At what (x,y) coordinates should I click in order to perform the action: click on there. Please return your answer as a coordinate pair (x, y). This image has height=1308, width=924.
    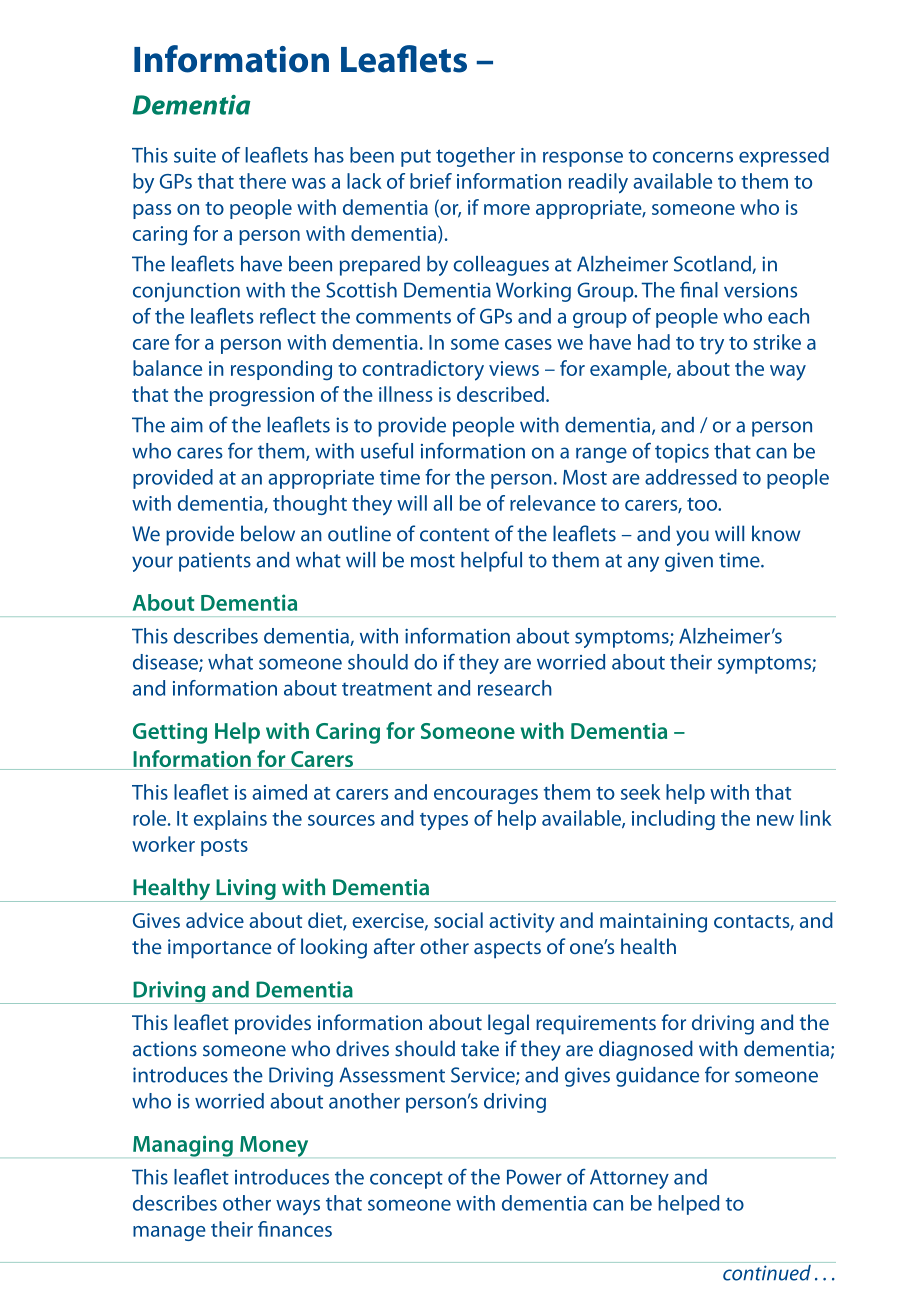
    Looking at the image, I should click on (262, 181).
